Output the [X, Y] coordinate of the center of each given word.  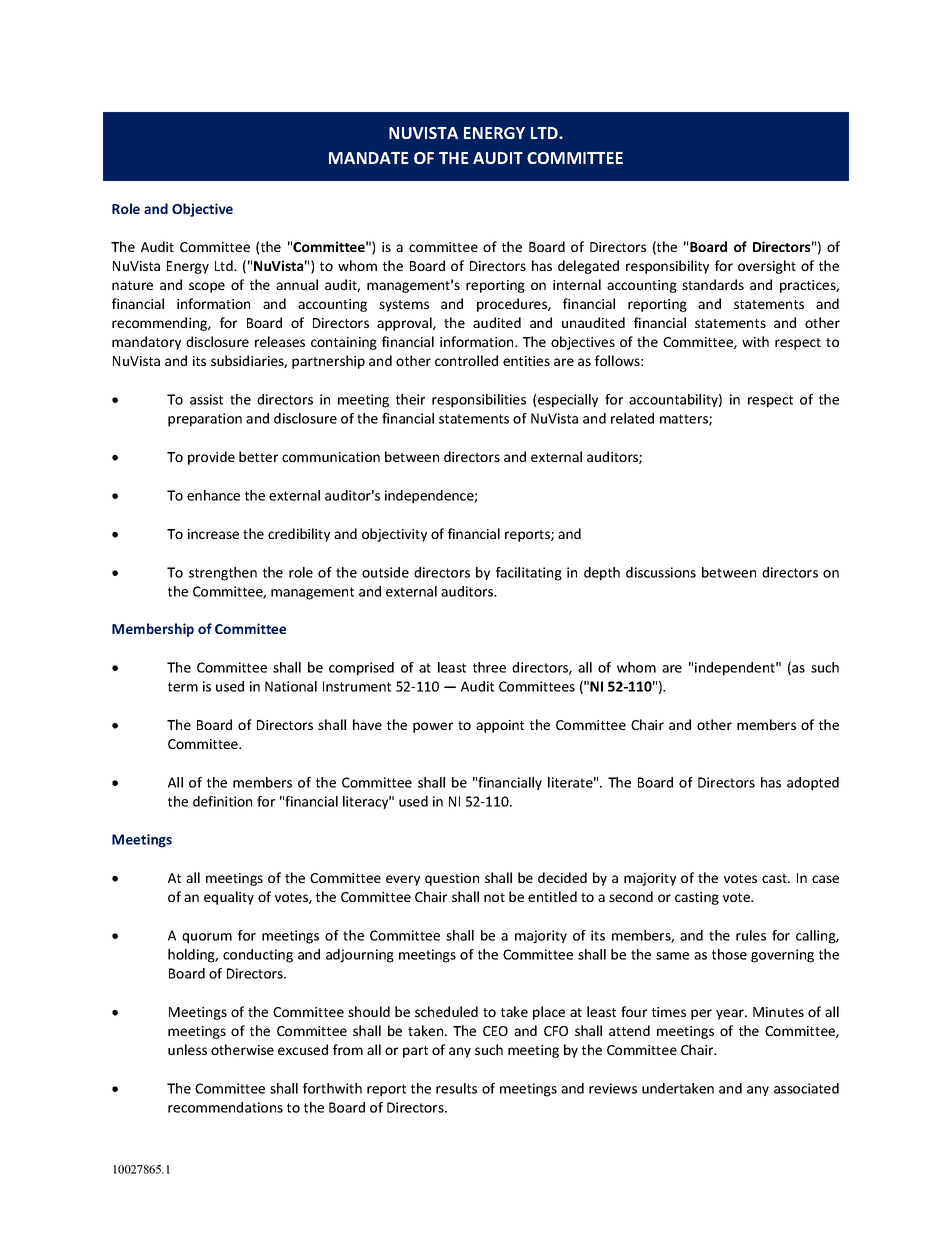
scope [207, 287]
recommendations [225, 1107]
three [489, 667]
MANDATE [369, 158]
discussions [661, 572]
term [183, 687]
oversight [767, 267]
